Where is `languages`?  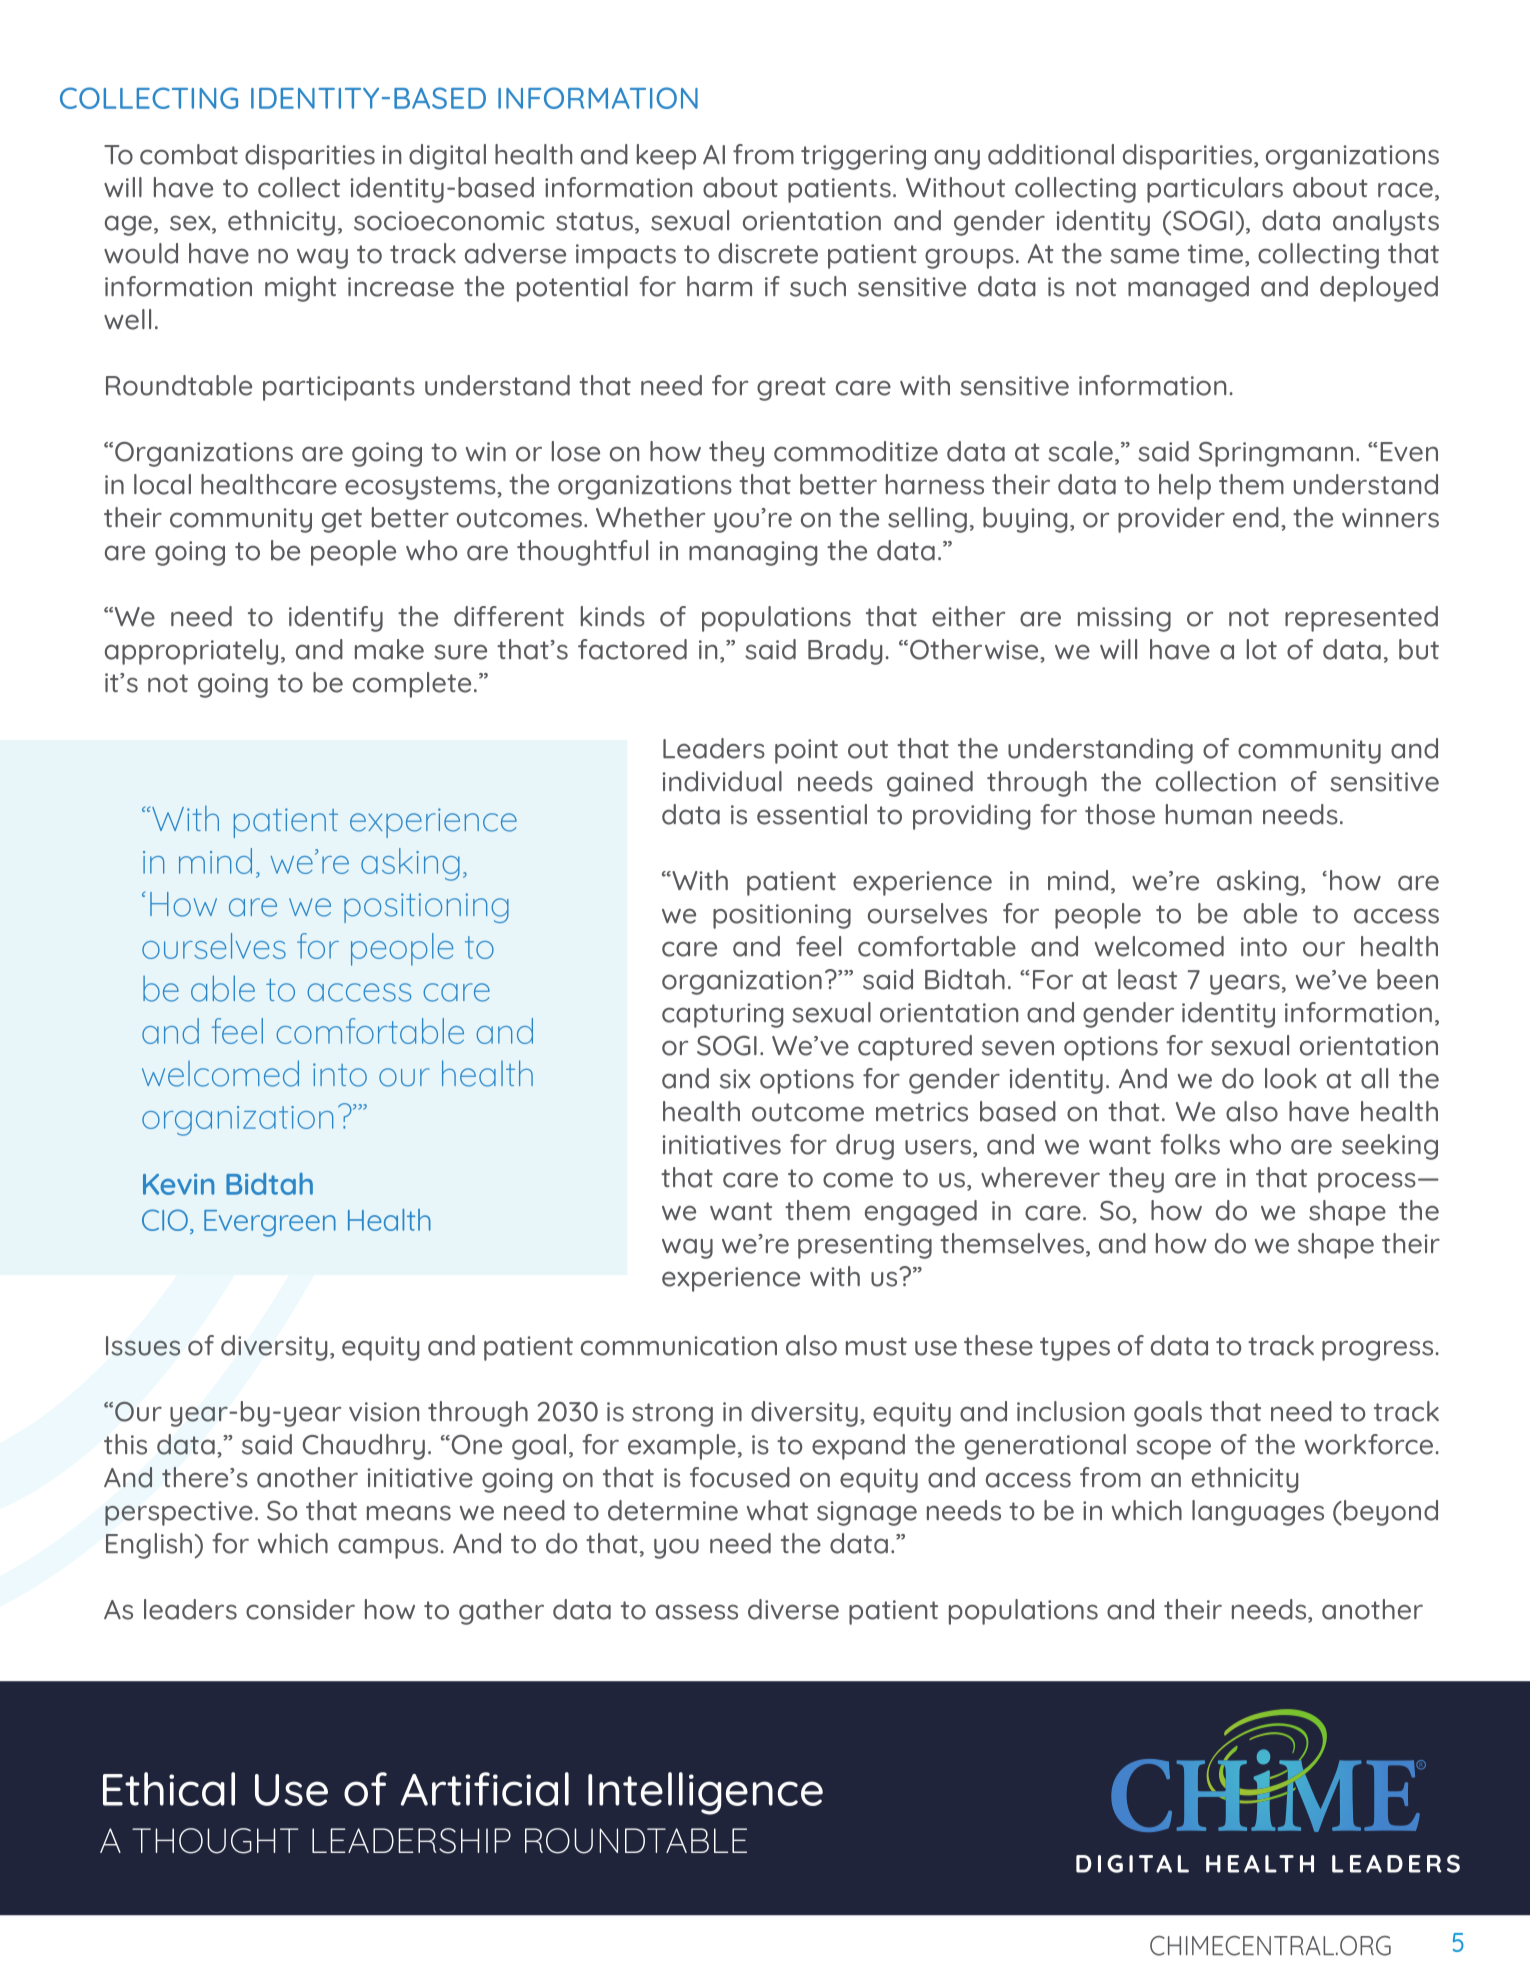 languages is located at coordinates (1258, 1513).
